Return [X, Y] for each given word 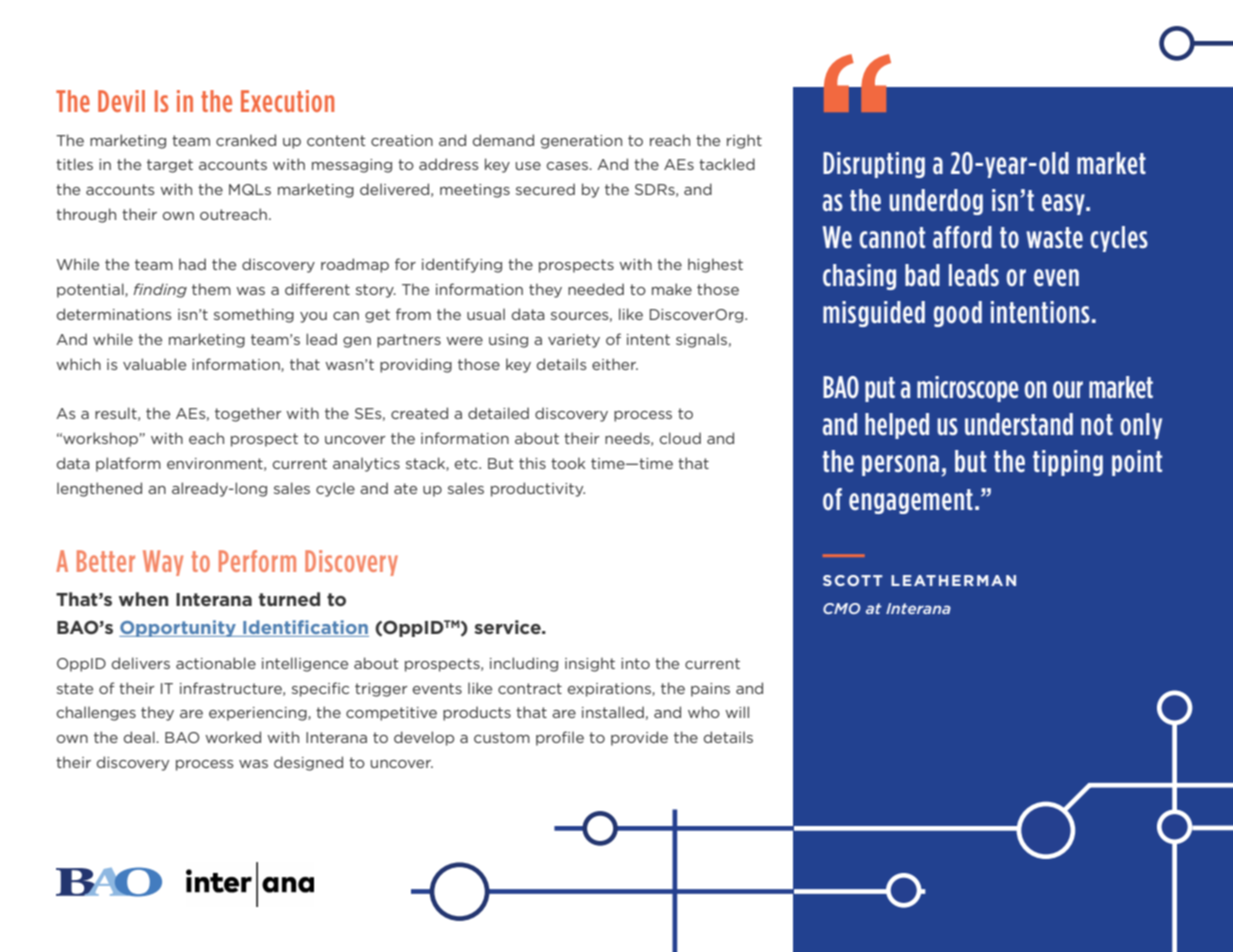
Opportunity [178, 628]
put [880, 389]
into [635, 663]
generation [581, 142]
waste [1054, 237]
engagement [911, 501]
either [615, 364]
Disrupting [874, 165]
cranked [246, 140]
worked [233, 737]
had [192, 264]
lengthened [99, 489]
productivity [538, 489]
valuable [154, 364]
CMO [841, 608]
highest [715, 265]
